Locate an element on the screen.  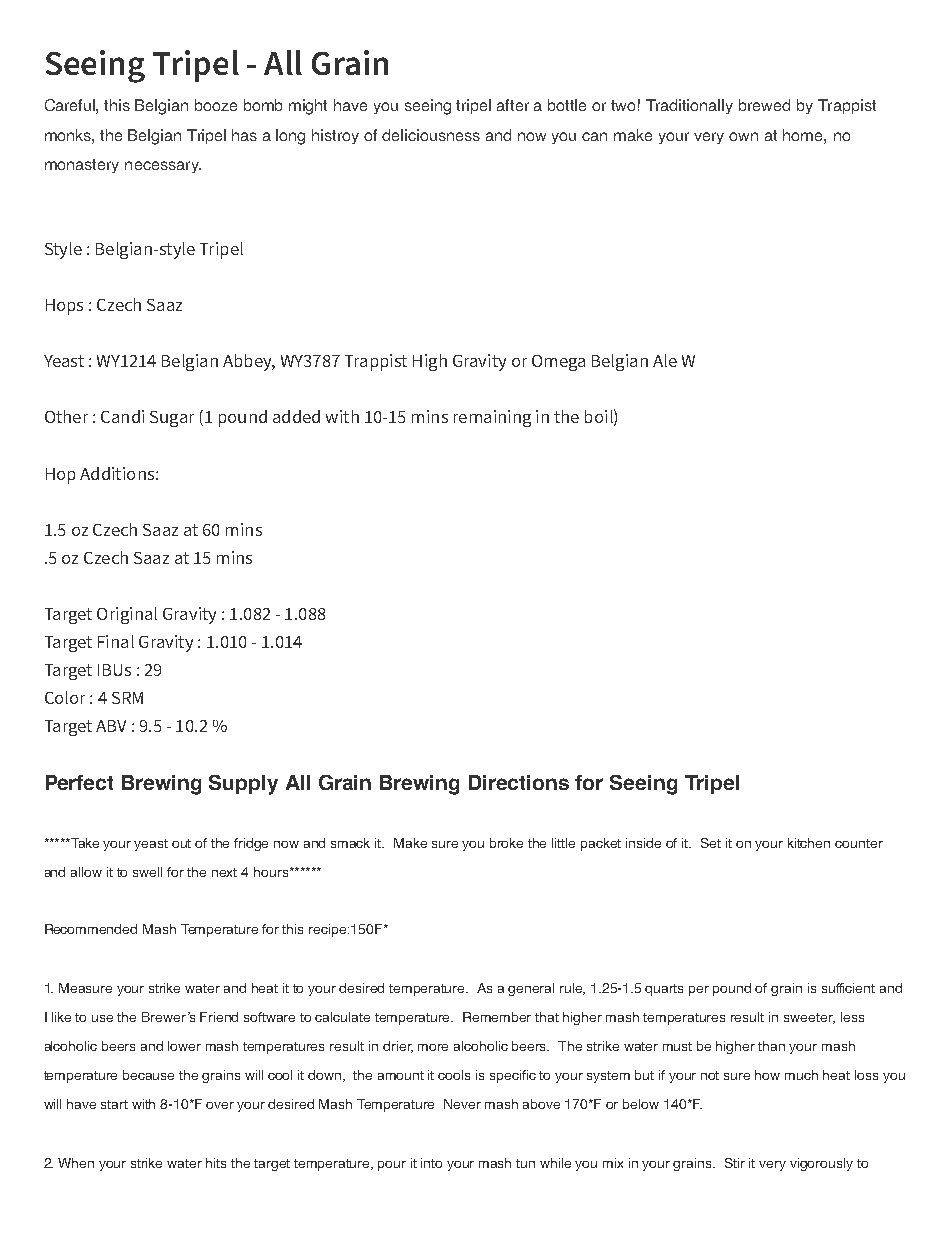
home is located at coordinates (804, 135).
